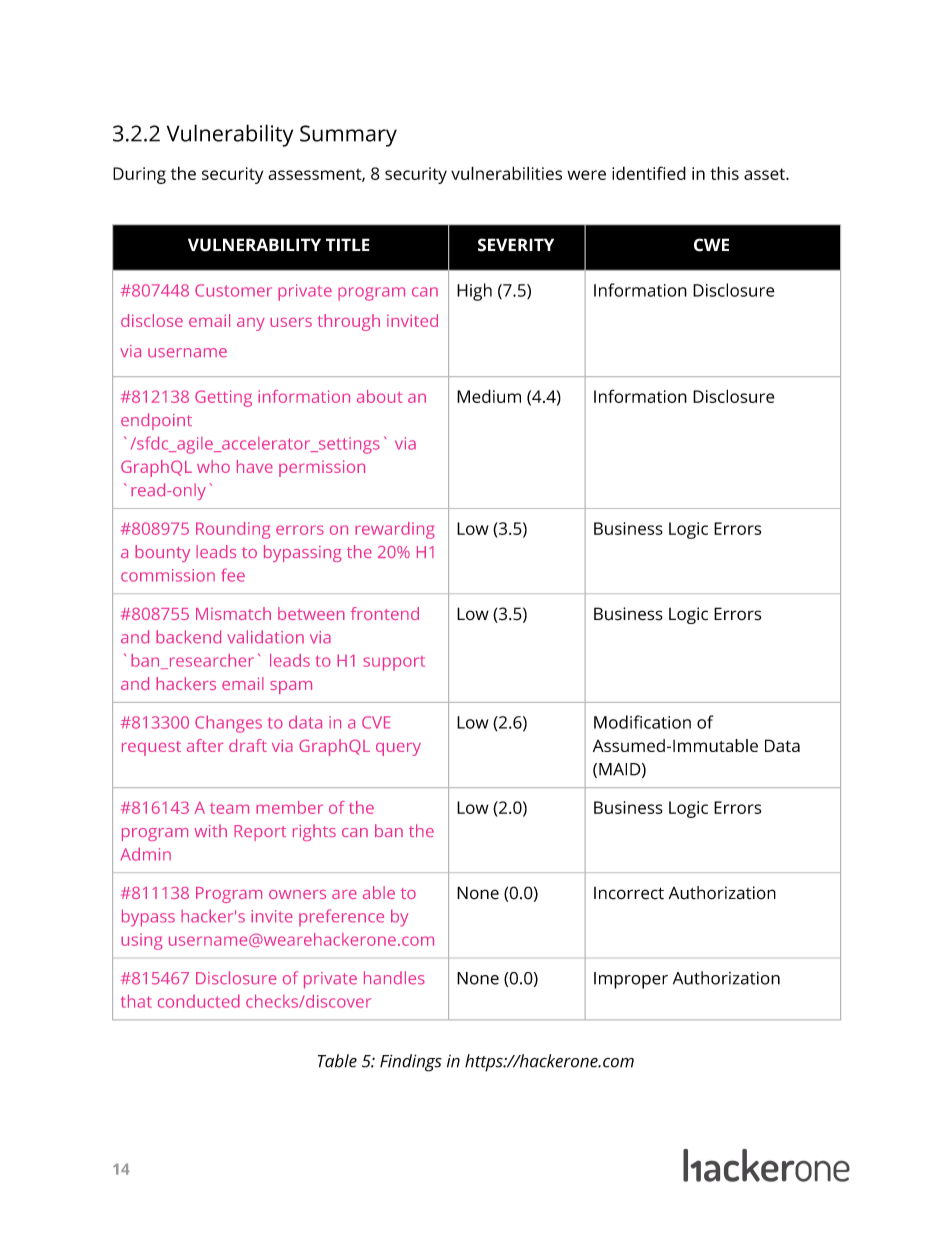 Image resolution: width=952 pixels, height=1233 pixels. I want to click on Incorrect, so click(629, 893).
